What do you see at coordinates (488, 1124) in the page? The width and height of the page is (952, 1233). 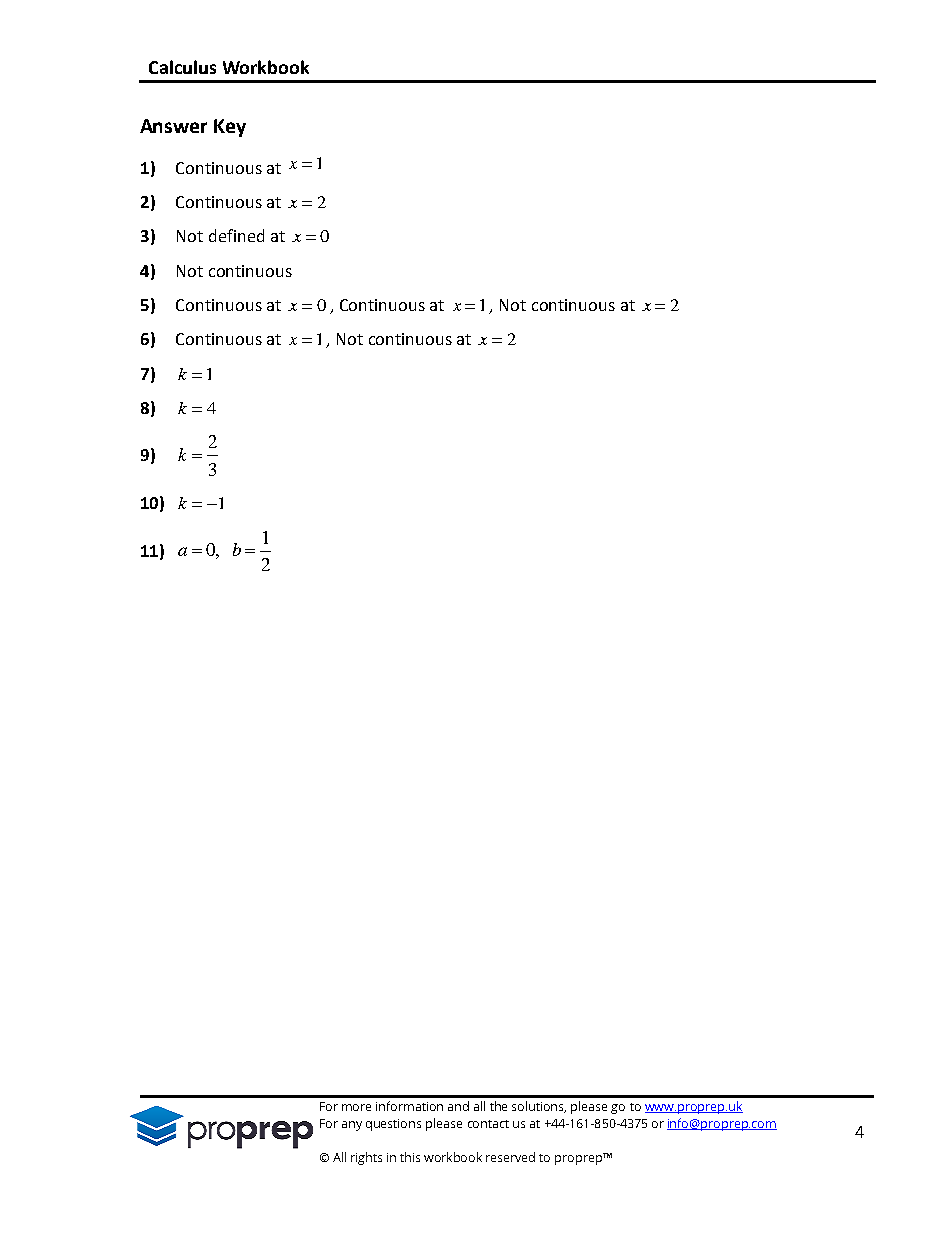 I see `contact` at bounding box center [488, 1124].
